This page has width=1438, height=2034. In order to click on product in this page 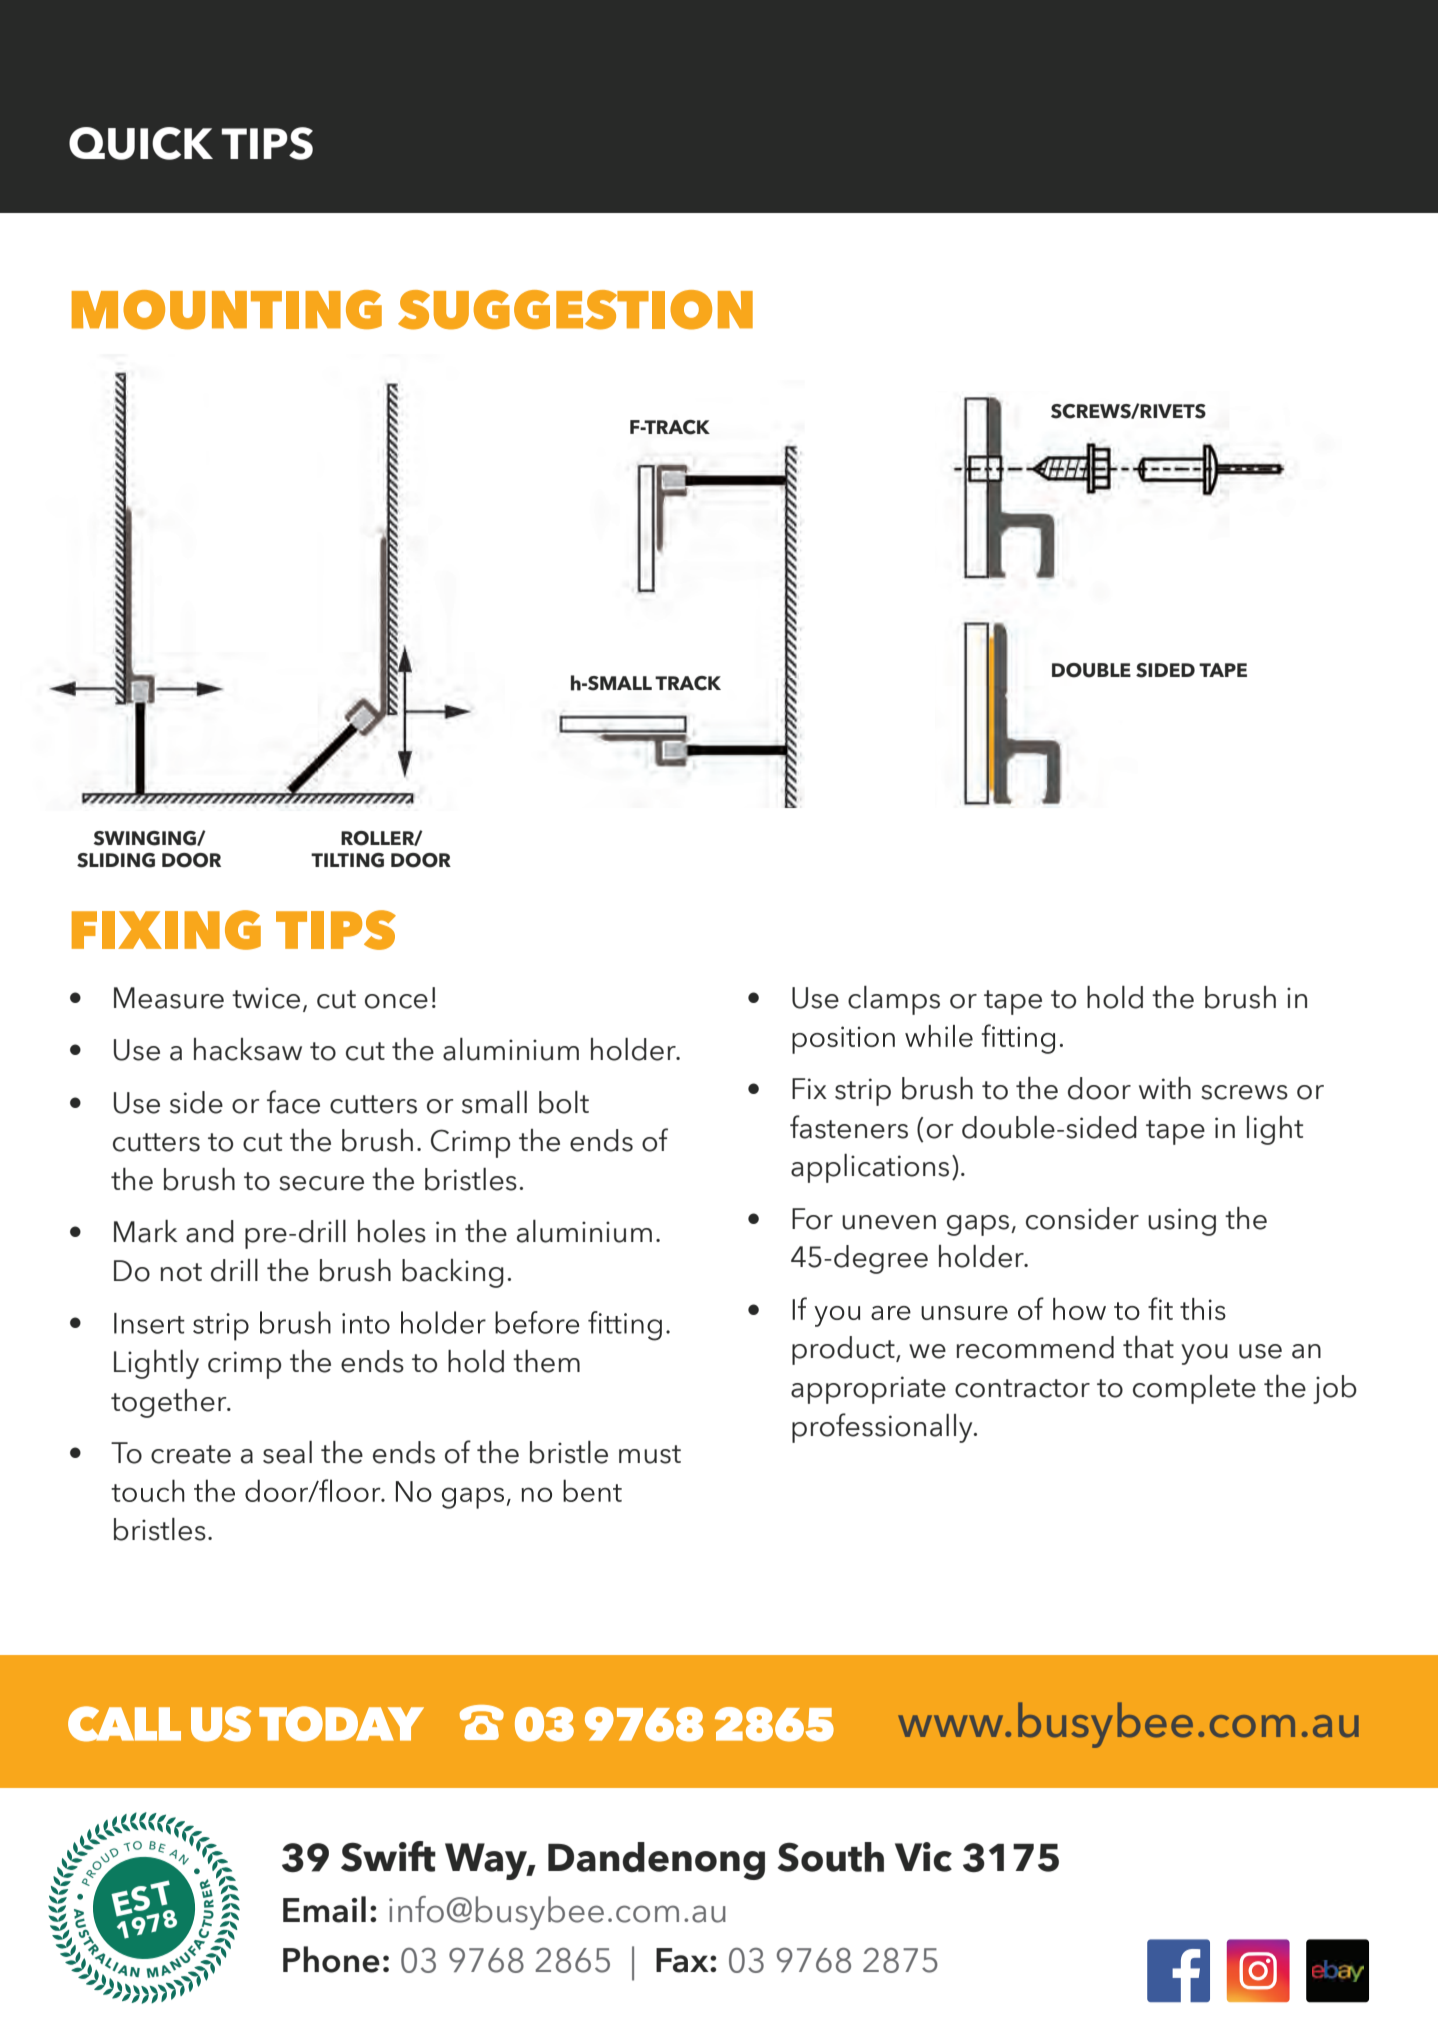, I will do `click(844, 1350)`.
